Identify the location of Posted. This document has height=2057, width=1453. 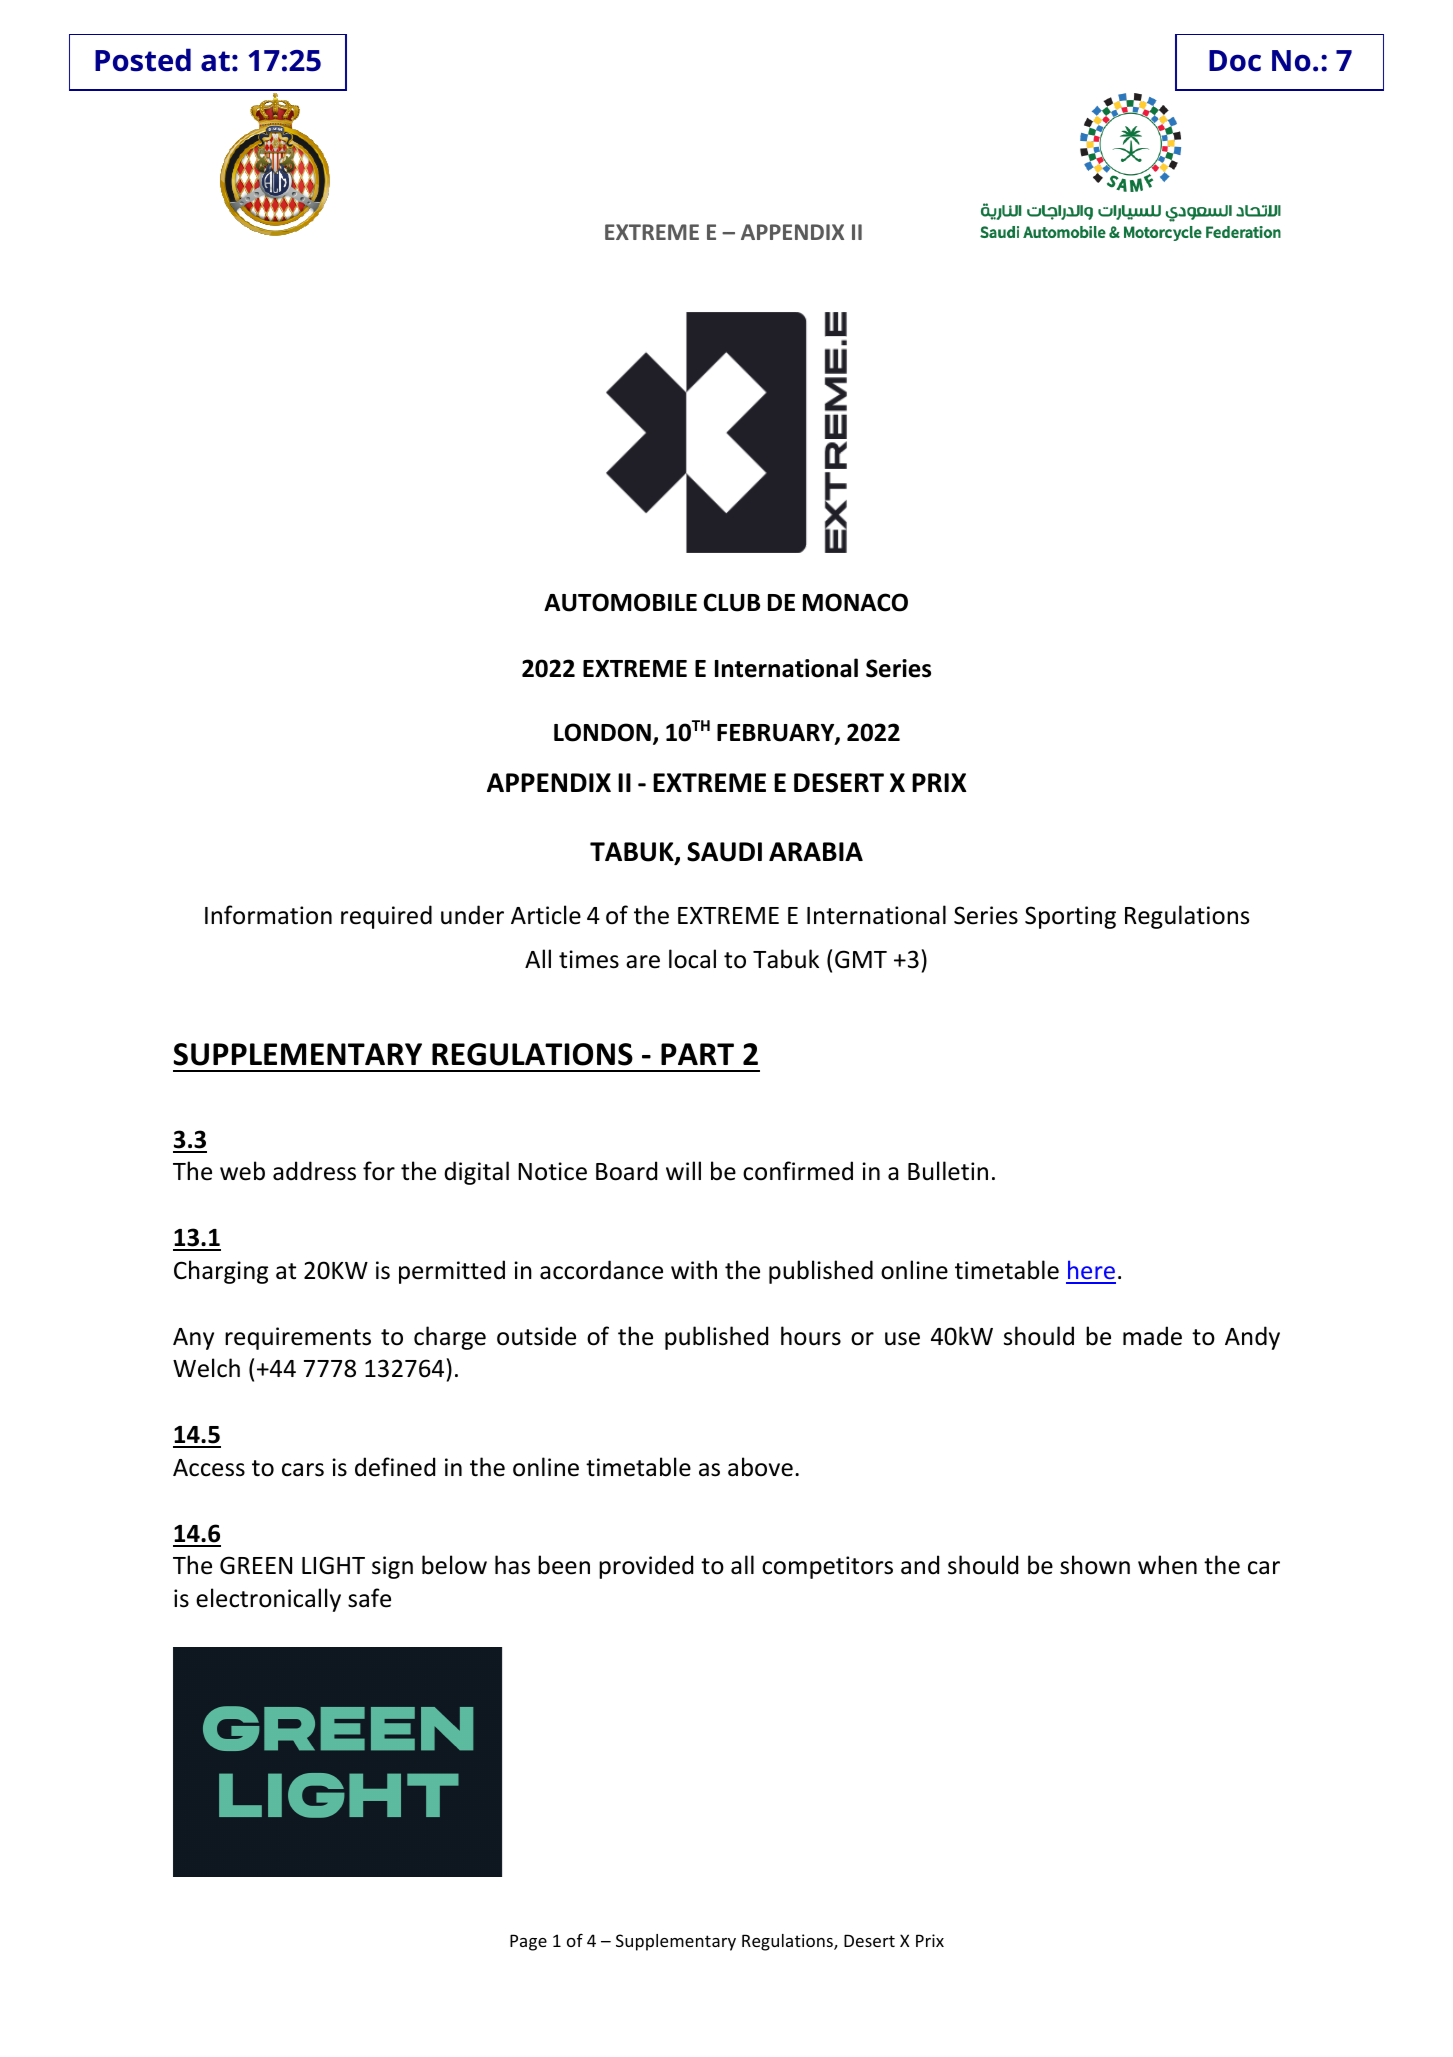
(143, 60).
